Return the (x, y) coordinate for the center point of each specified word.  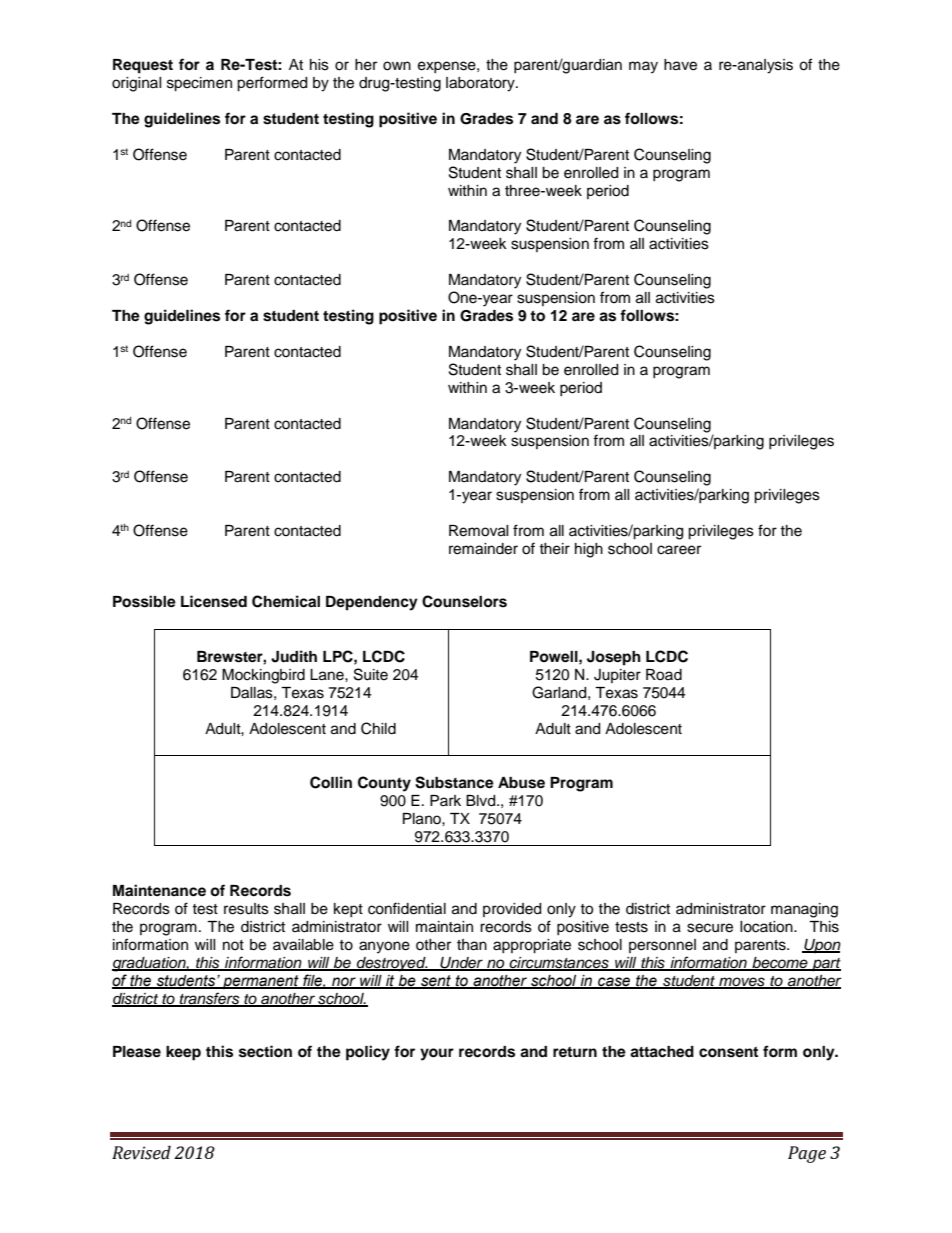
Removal (479, 531)
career (679, 550)
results (246, 909)
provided (512, 910)
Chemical (286, 601)
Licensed (214, 601)
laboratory (481, 84)
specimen (199, 84)
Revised (141, 1153)
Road (664, 675)
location (767, 927)
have (680, 65)
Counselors (464, 601)
